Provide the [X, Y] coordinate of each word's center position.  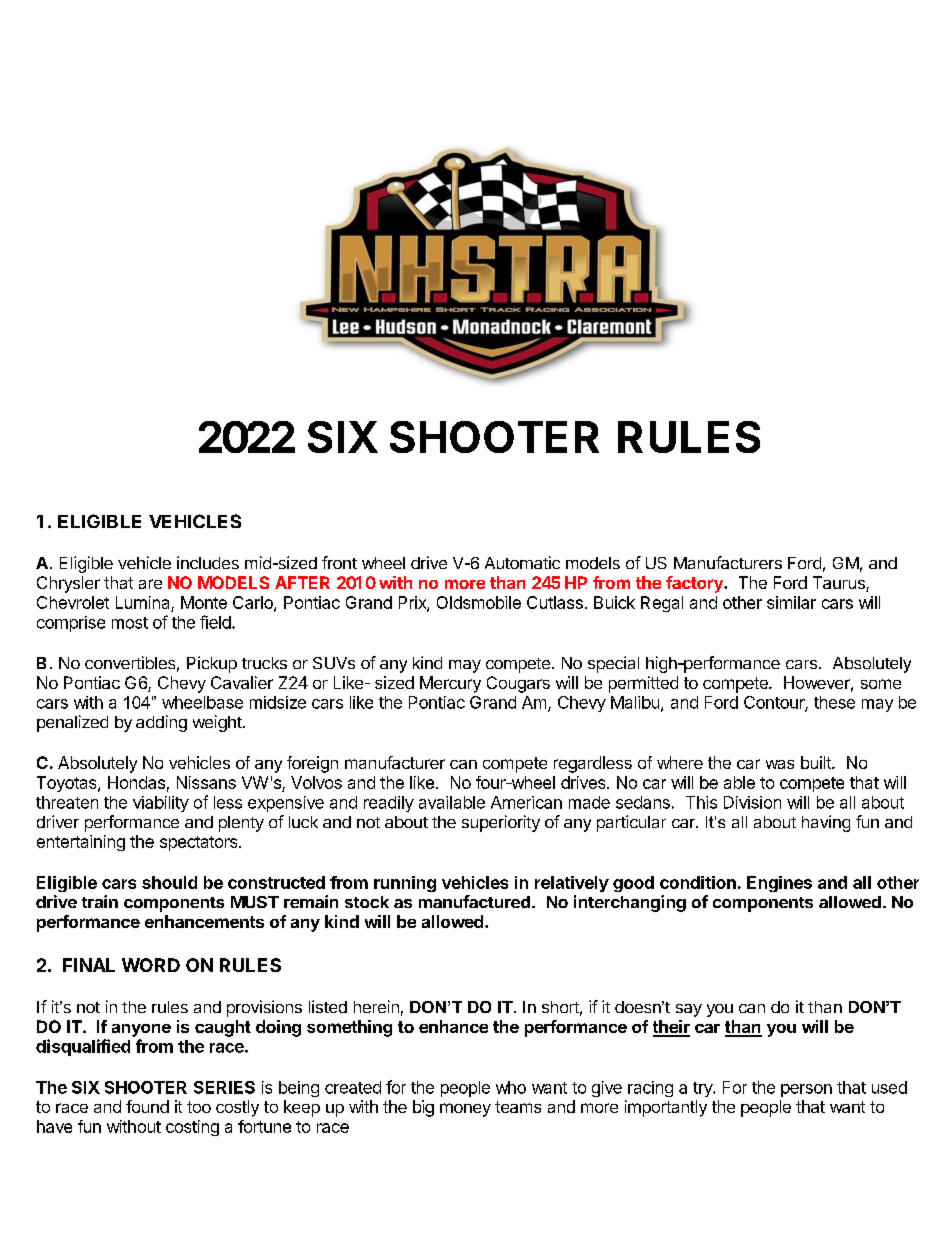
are [150, 584]
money [465, 1110]
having [826, 823]
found [147, 1106]
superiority [501, 823]
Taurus [840, 584]
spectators [200, 843]
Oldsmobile [479, 602]
